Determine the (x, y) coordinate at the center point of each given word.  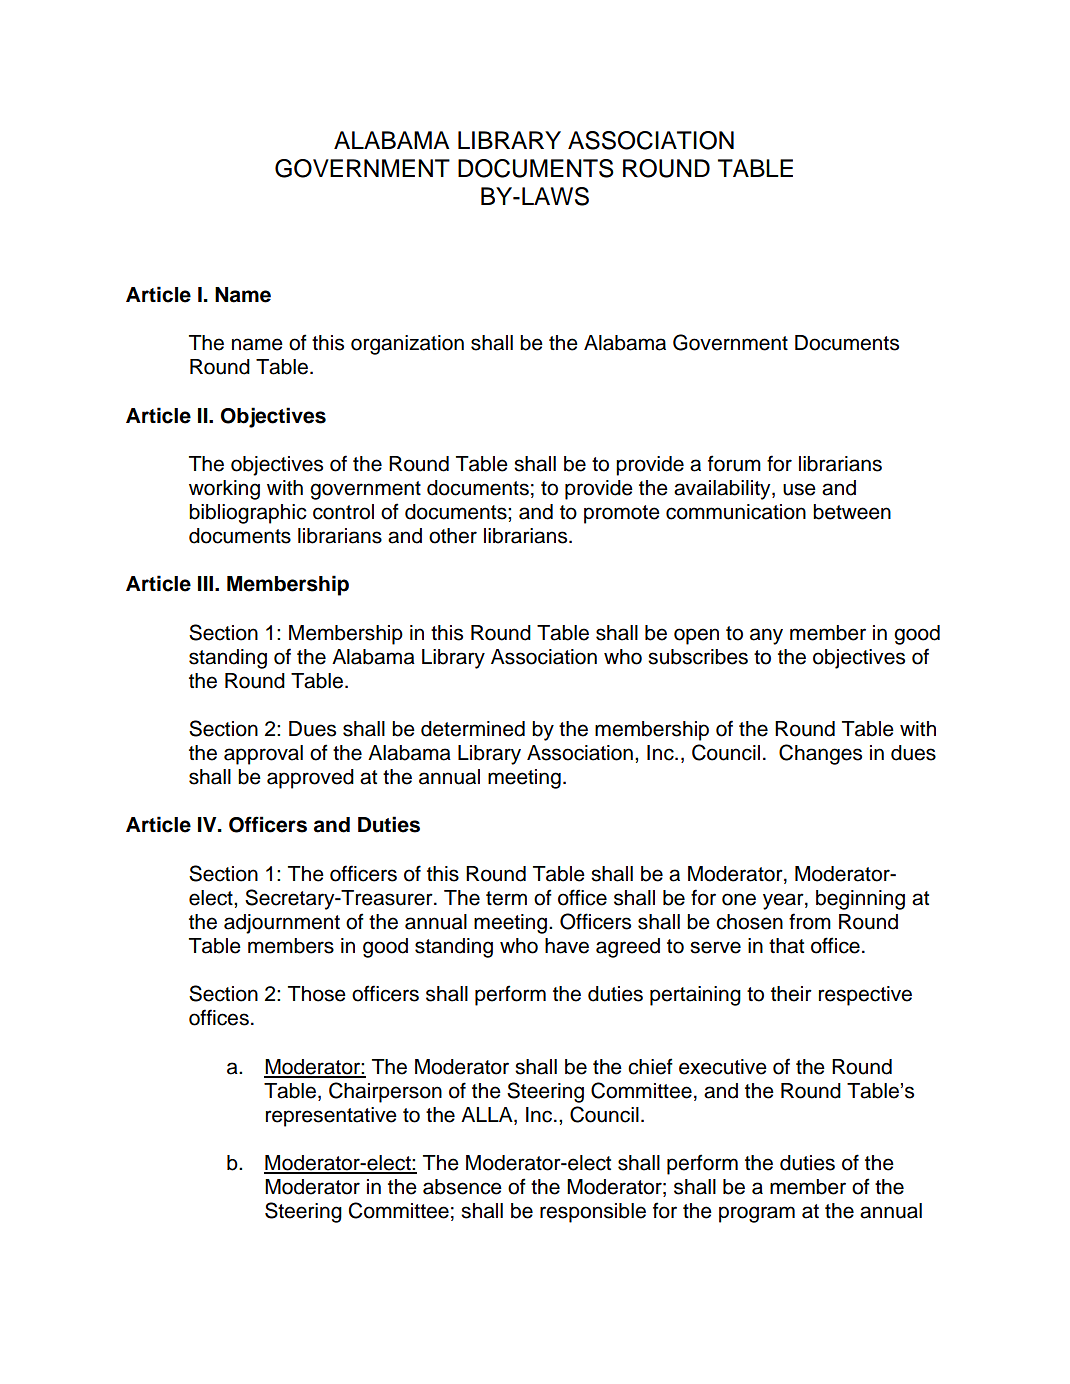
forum (734, 463)
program (757, 1214)
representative (331, 1117)
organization (407, 345)
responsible (593, 1213)
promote (622, 514)
